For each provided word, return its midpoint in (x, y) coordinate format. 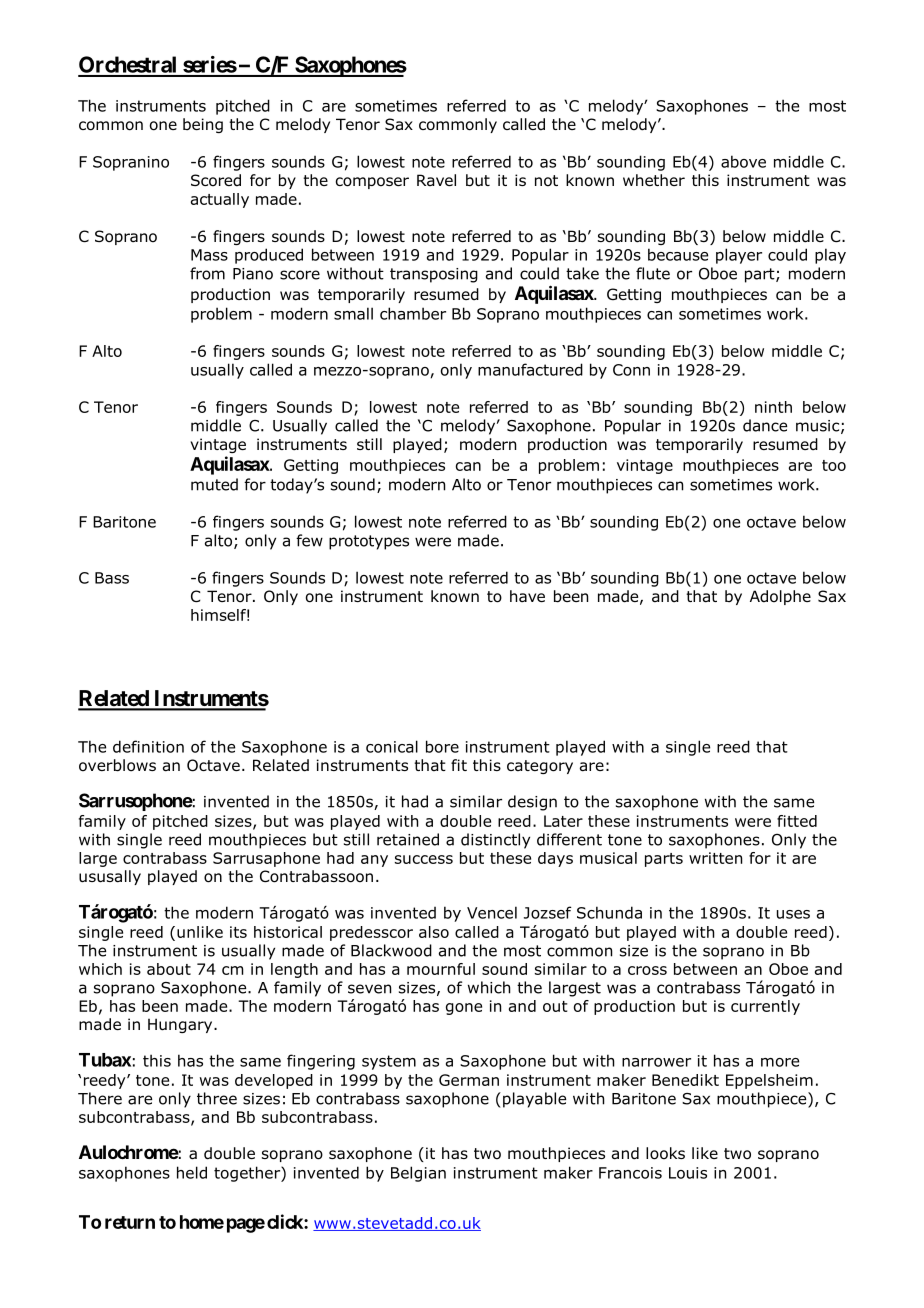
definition (148, 746)
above (743, 161)
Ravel (436, 180)
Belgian (418, 1174)
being (203, 125)
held (192, 1172)
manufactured (530, 369)
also (434, 932)
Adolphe (780, 597)
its (238, 932)
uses (793, 914)
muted (214, 484)
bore (442, 746)
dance (765, 425)
